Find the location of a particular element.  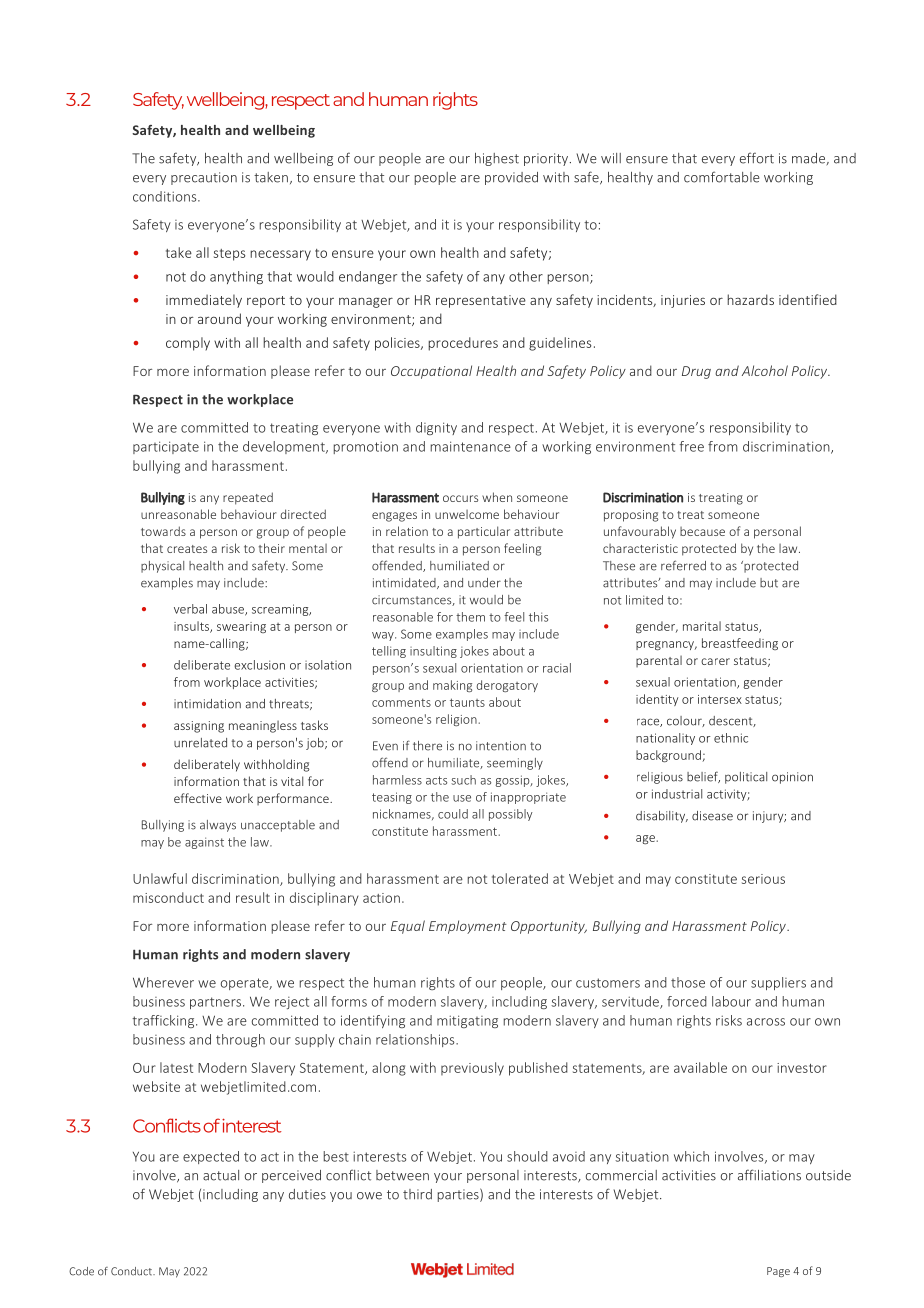

mitigating is located at coordinates (467, 1021).
